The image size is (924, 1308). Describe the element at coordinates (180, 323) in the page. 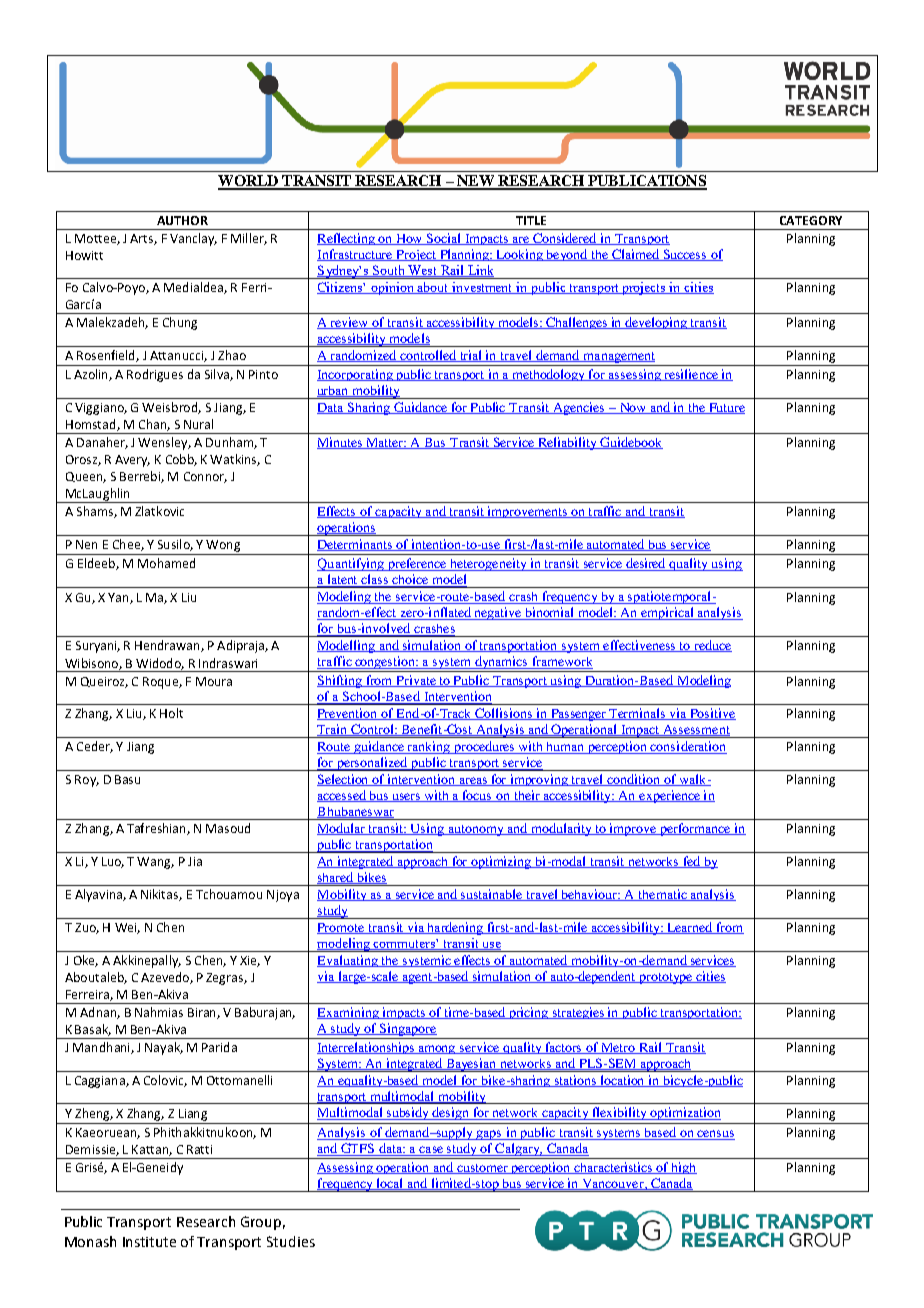

I see `Chung` at that location.
